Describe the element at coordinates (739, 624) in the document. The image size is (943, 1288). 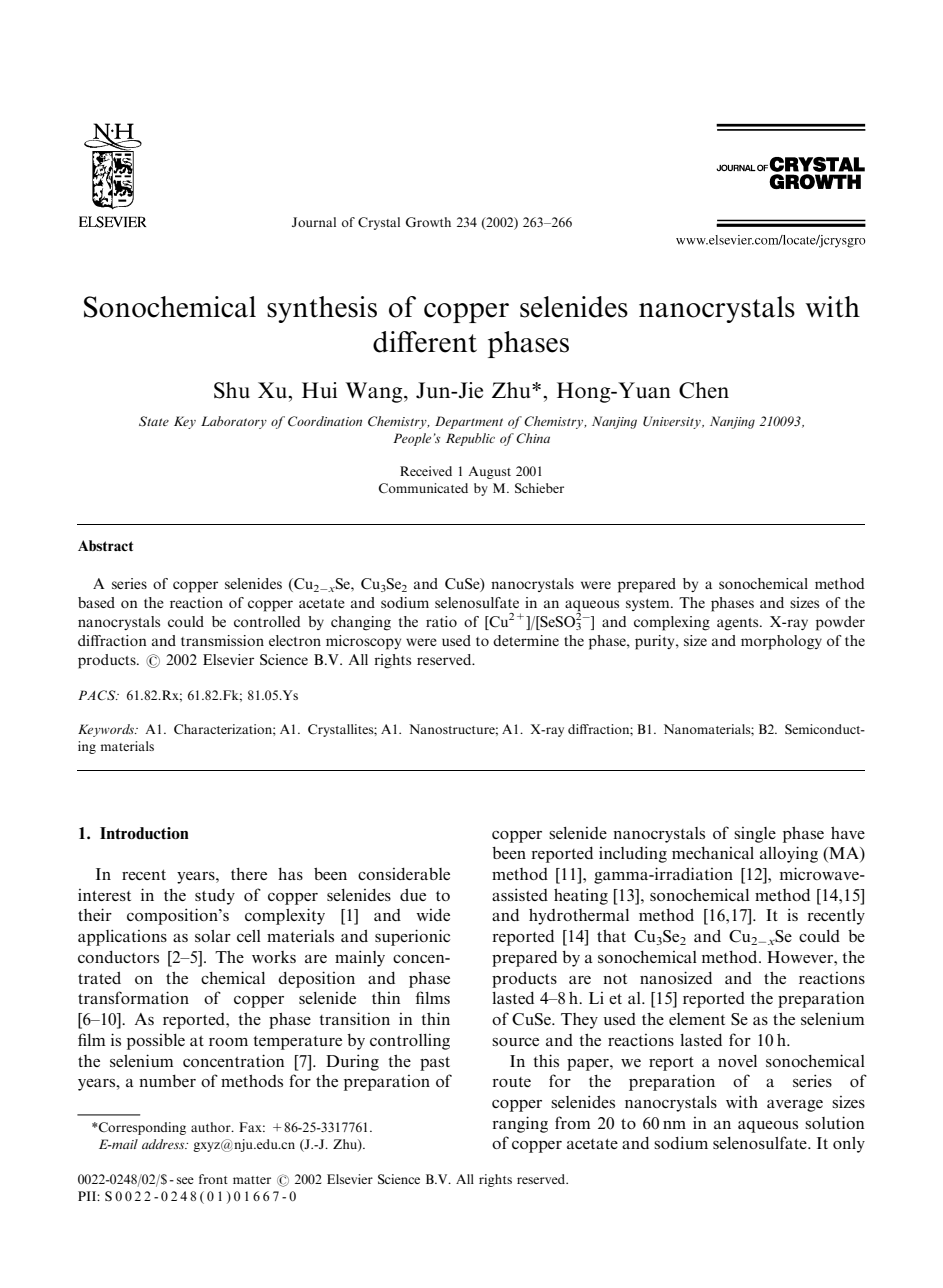
I see `agents` at that location.
